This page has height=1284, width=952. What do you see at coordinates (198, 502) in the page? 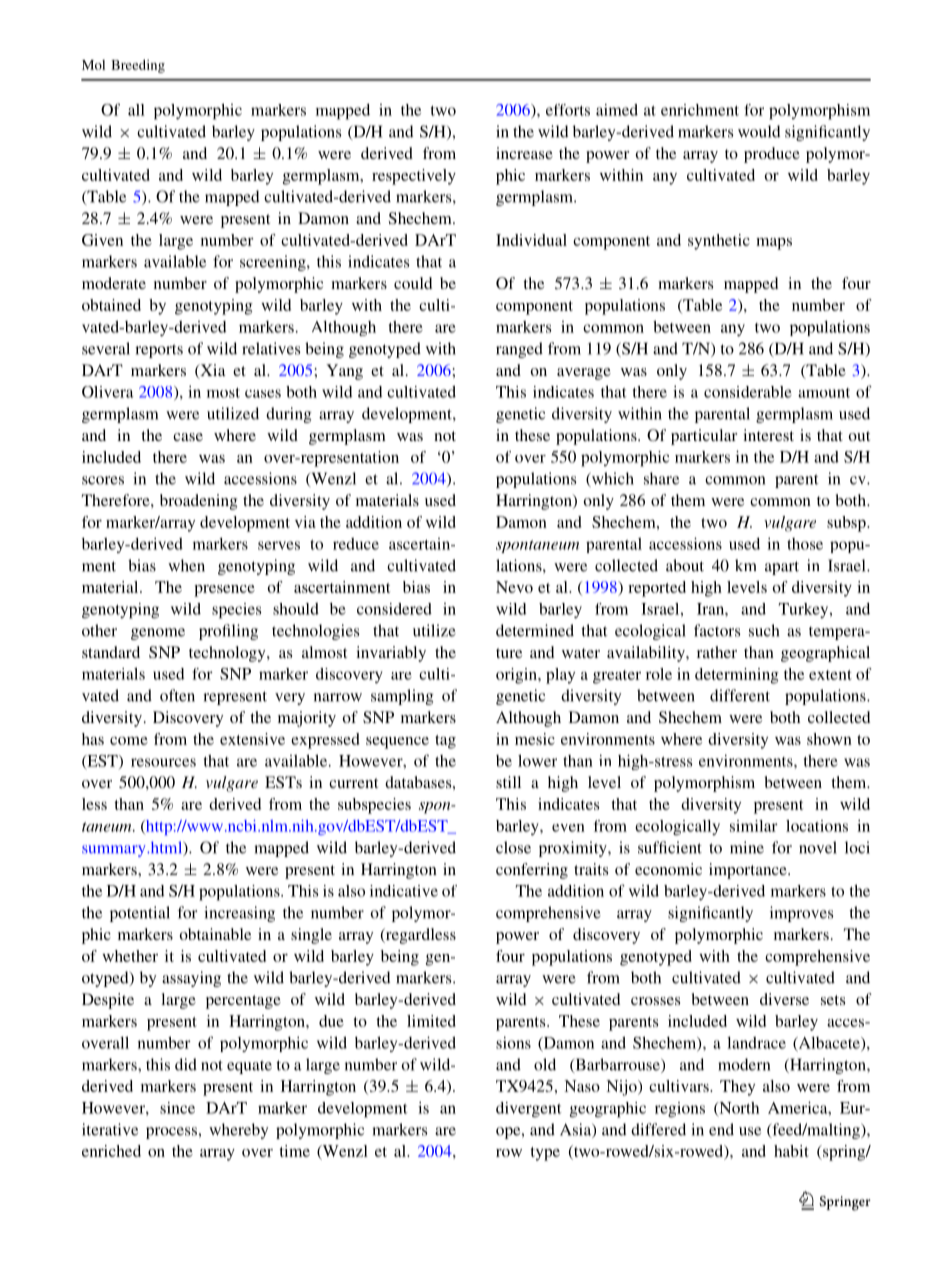
I see `broadening` at bounding box center [198, 502].
